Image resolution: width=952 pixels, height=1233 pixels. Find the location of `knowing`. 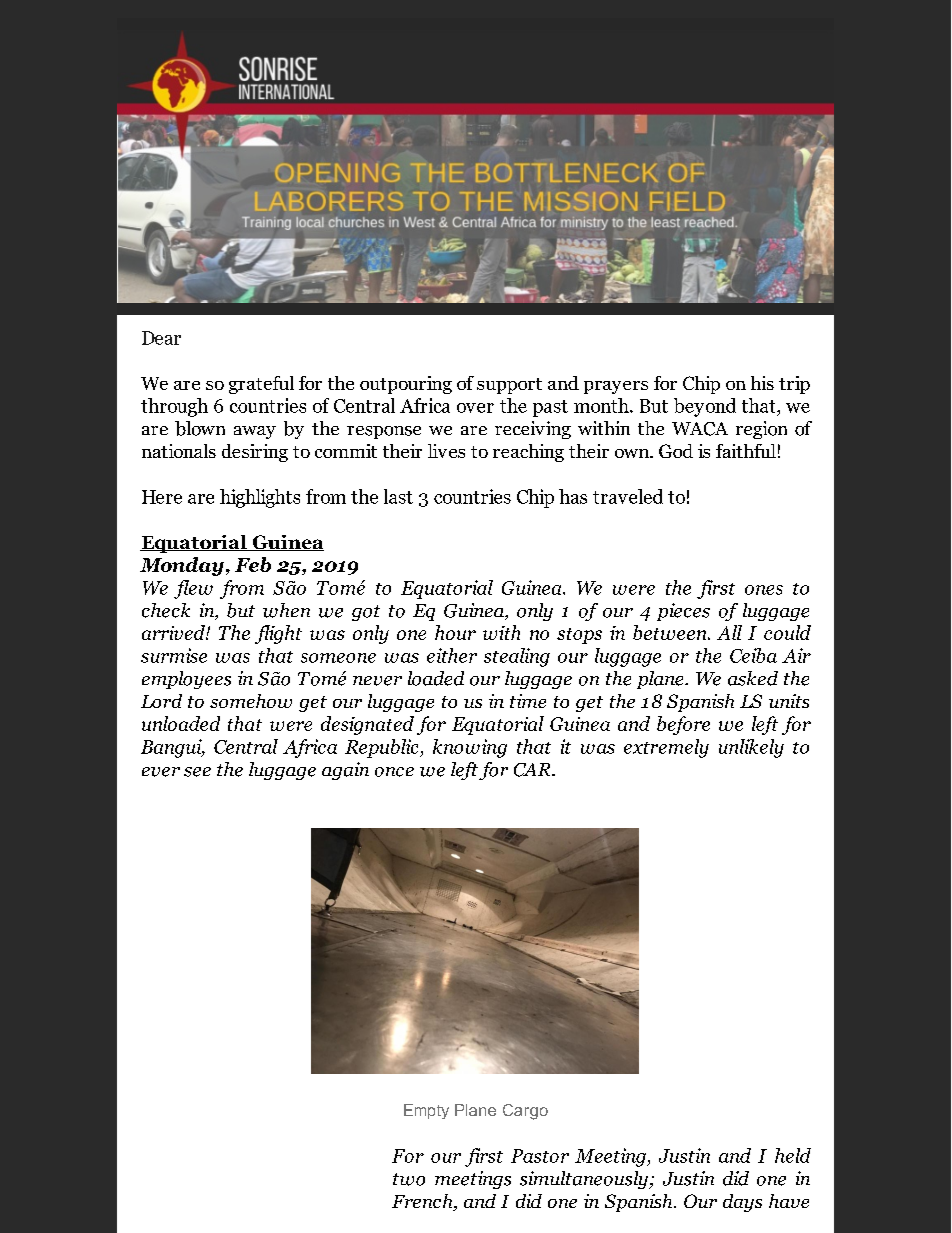

knowing is located at coordinates (470, 748).
